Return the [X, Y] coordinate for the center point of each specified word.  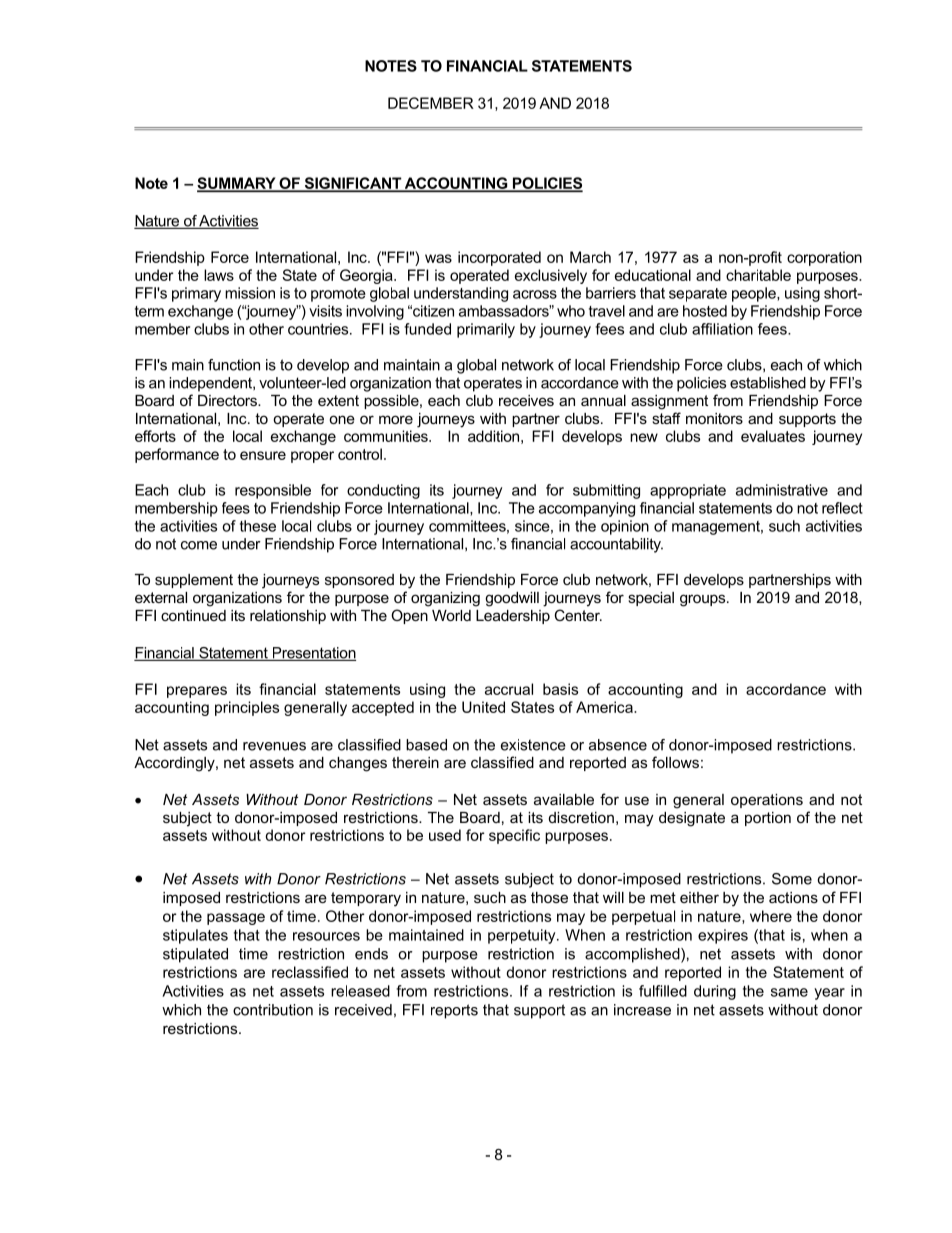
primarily [486, 330]
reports [454, 1011]
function [234, 365]
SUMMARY [237, 184]
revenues [274, 746]
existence [533, 745]
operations [767, 801]
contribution [273, 1010]
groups [704, 600]
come [199, 545]
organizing [445, 599]
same [789, 992]
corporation [824, 258]
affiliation [722, 329]
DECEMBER [431, 103]
